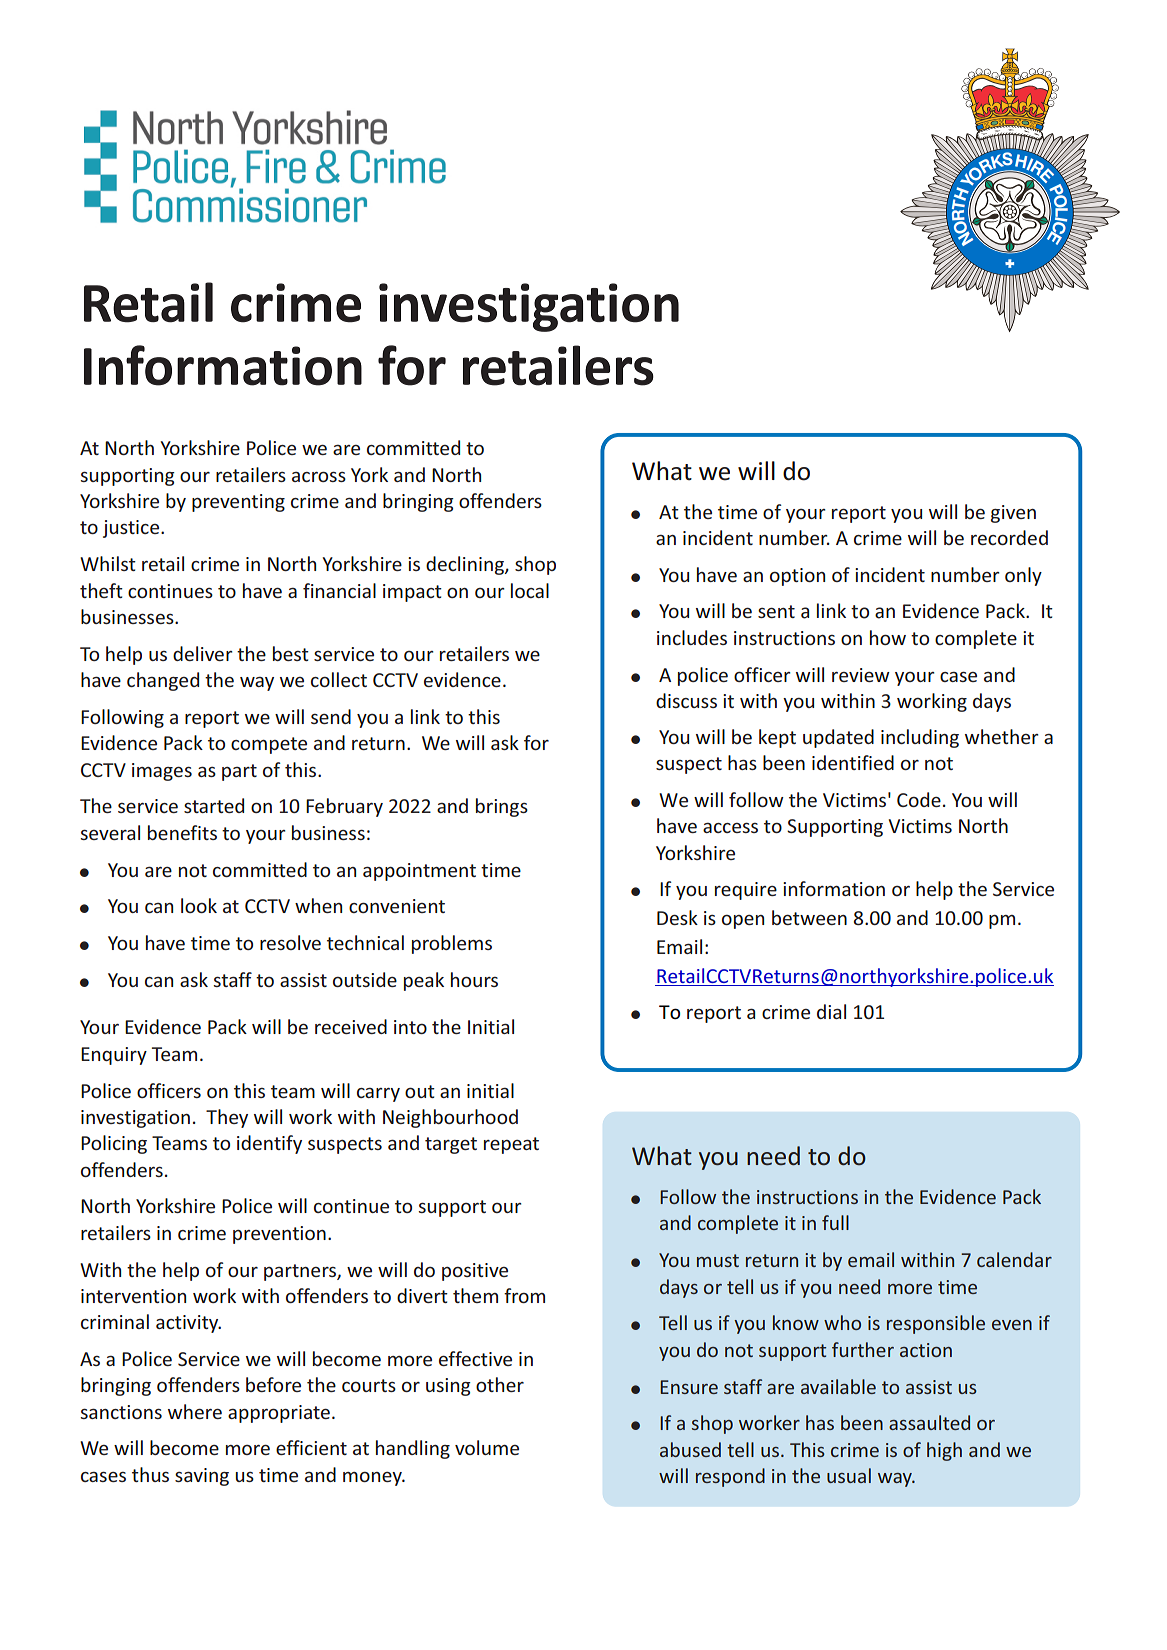 This page has width=1167, height=1650. Describe the element at coordinates (502, 807) in the page. I see `brings` at that location.
